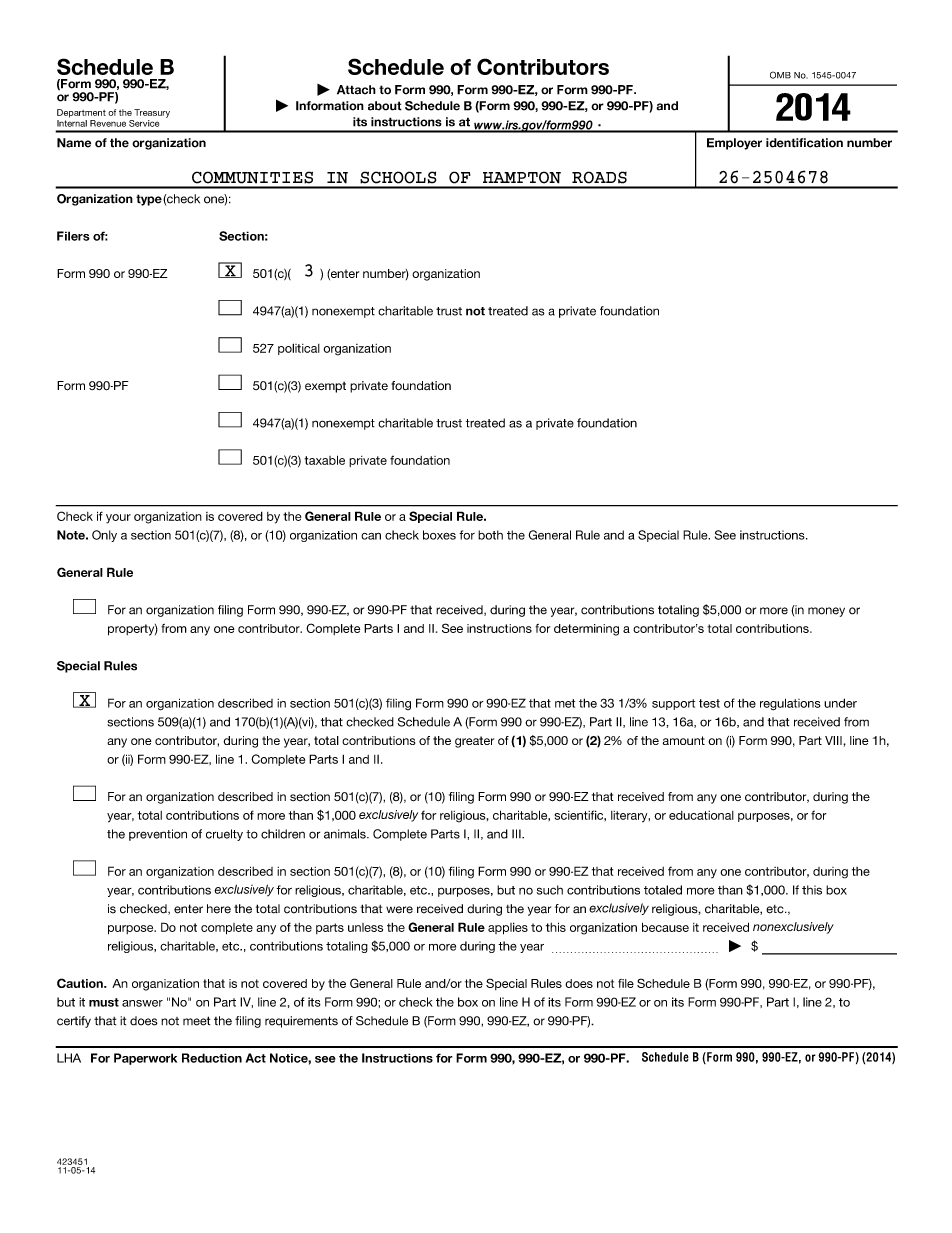 The width and height of the screenshot is (952, 1233). Describe the element at coordinates (325, 460) in the screenshot. I see `taxable` at that location.
